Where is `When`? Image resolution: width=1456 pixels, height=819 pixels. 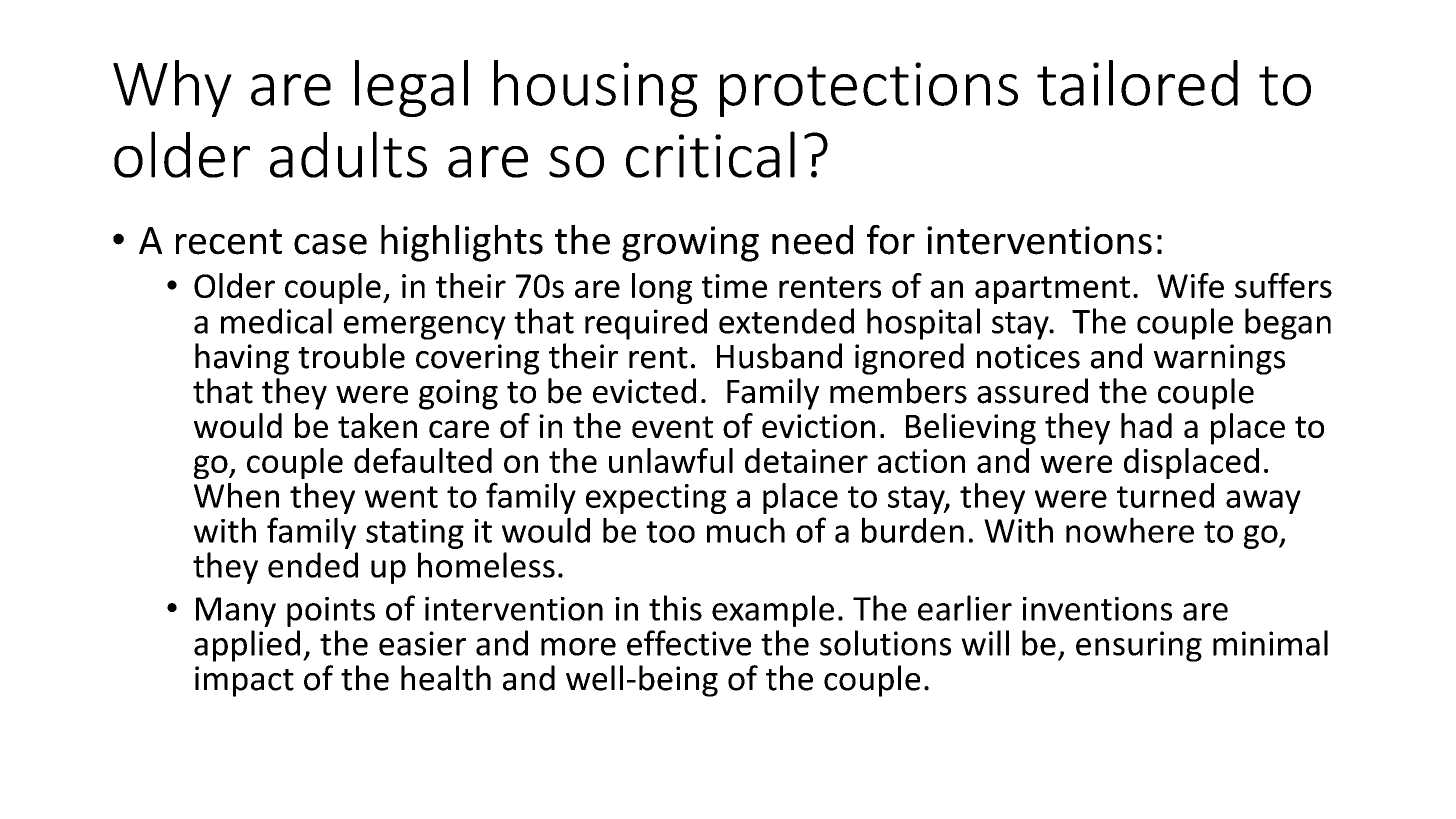 When is located at coordinates (236, 495).
